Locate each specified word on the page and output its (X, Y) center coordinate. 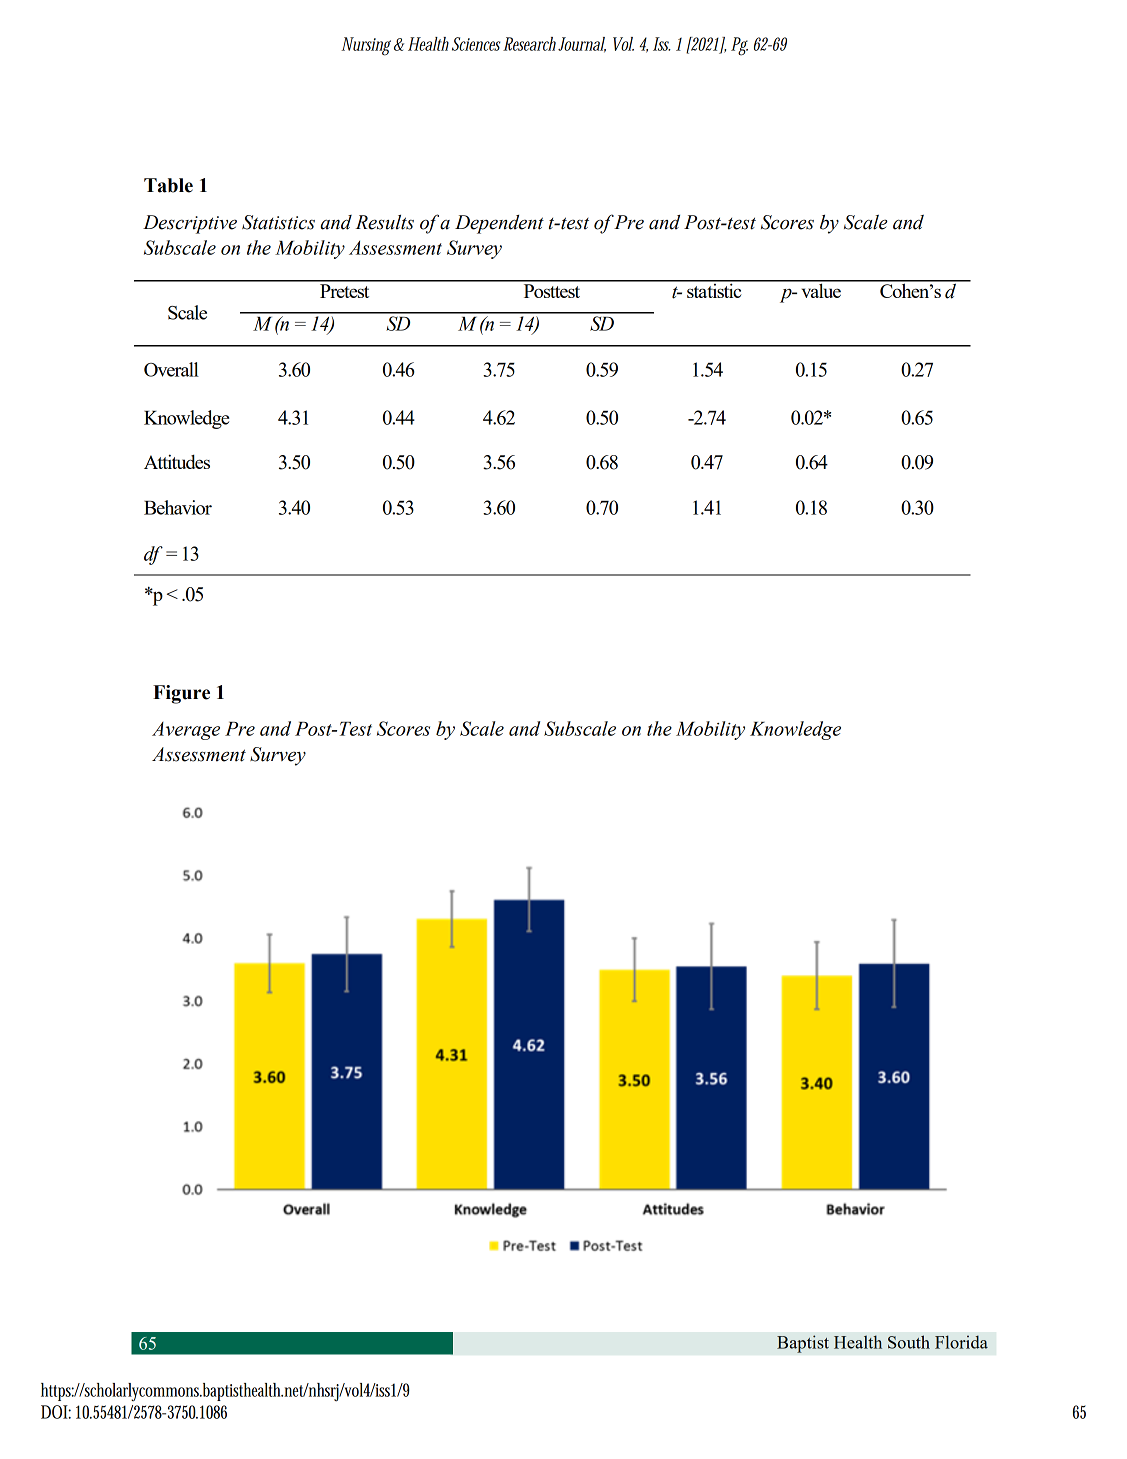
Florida (961, 1342)
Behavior (178, 507)
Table (168, 185)
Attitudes (177, 461)
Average (186, 731)
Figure (181, 694)
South (909, 1342)
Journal (582, 45)
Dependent (499, 224)
